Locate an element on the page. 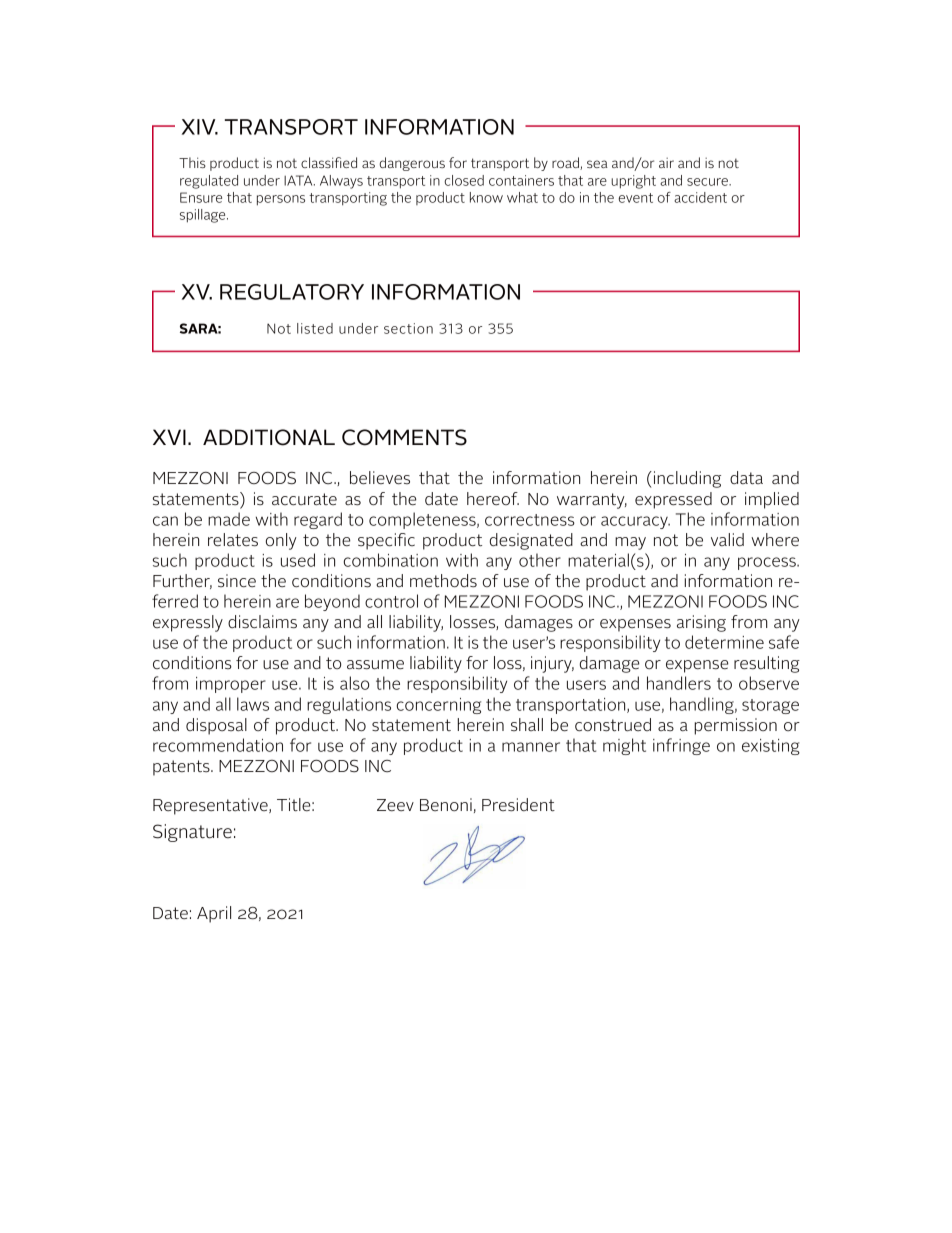 The height and width of the page is (1233, 952). including is located at coordinates (687, 479).
